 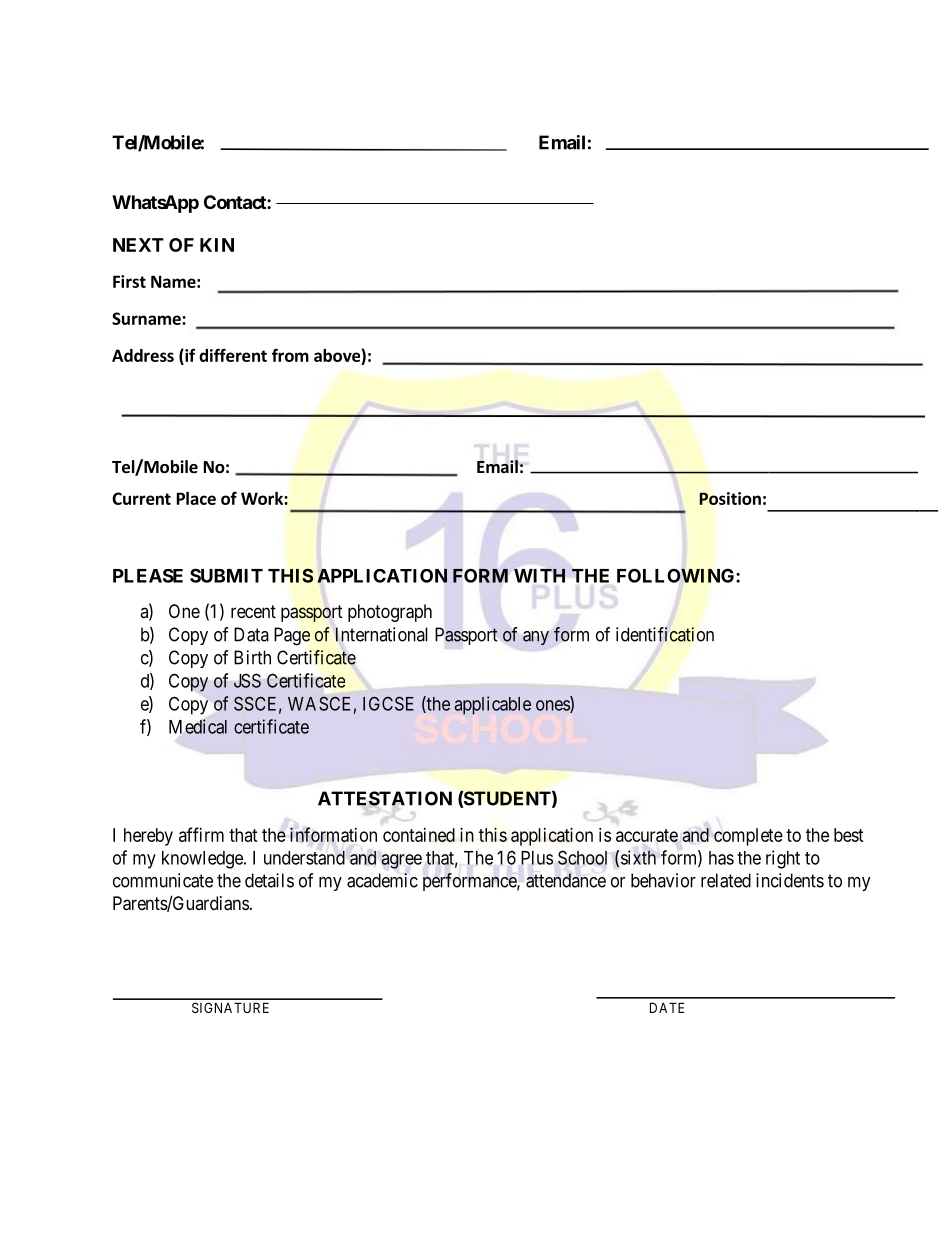 What do you see at coordinates (236, 202) in the screenshot?
I see `Contact` at bounding box center [236, 202].
